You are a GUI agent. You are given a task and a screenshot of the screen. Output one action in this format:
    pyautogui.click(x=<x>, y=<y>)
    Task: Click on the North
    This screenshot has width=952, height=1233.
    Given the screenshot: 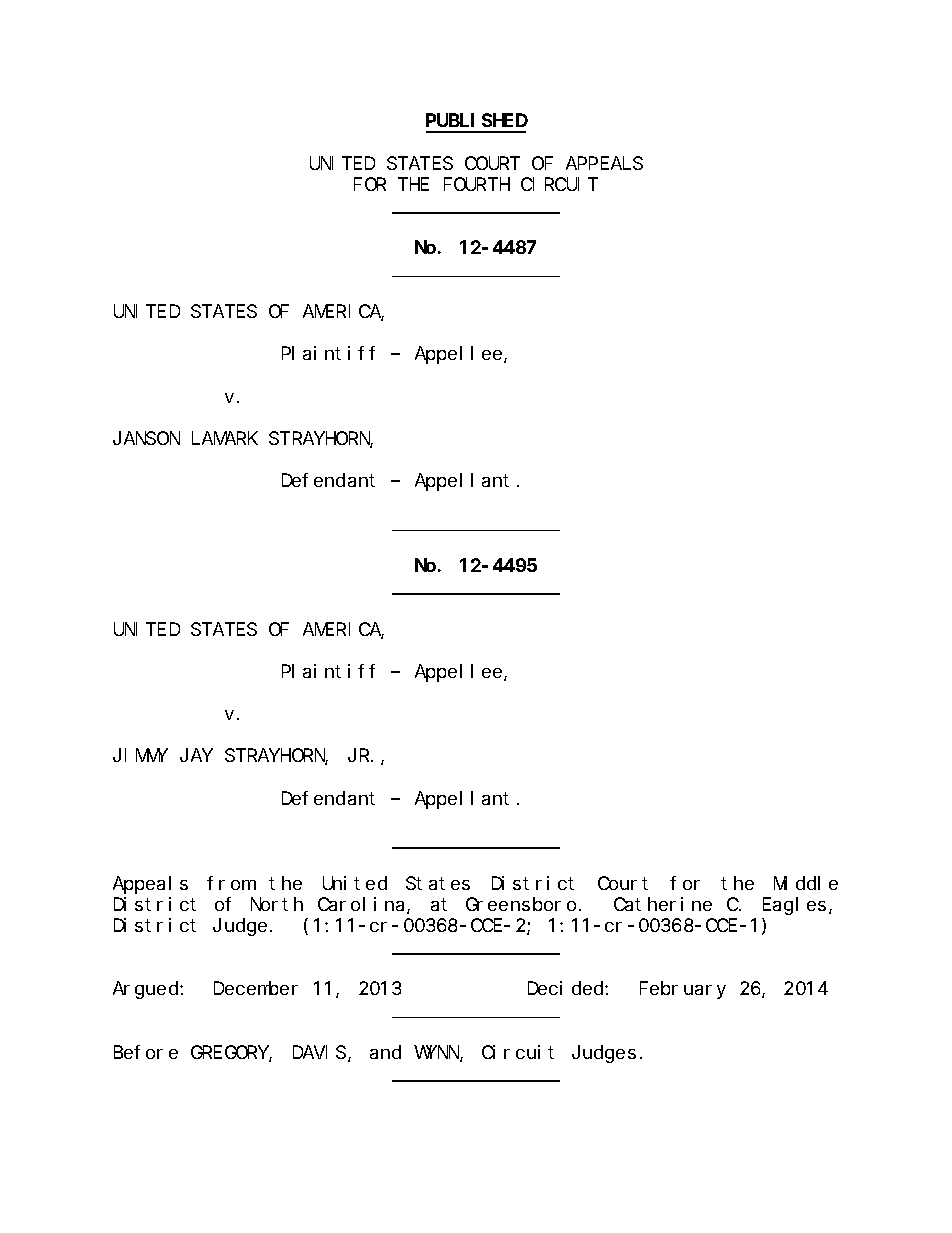 What is the action you would take?
    pyautogui.click(x=277, y=904)
